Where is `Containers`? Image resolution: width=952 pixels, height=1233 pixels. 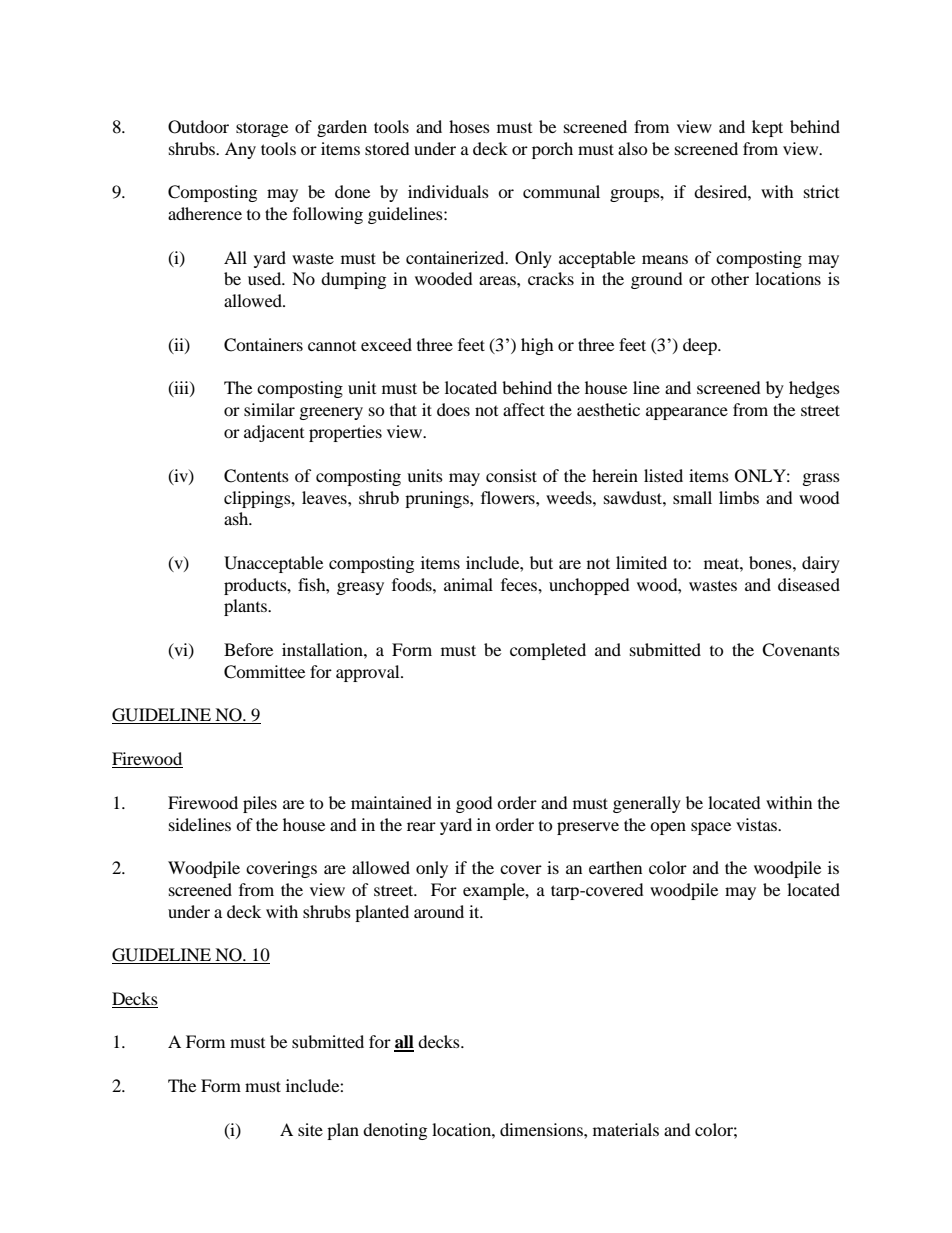 Containers is located at coordinates (263, 345).
